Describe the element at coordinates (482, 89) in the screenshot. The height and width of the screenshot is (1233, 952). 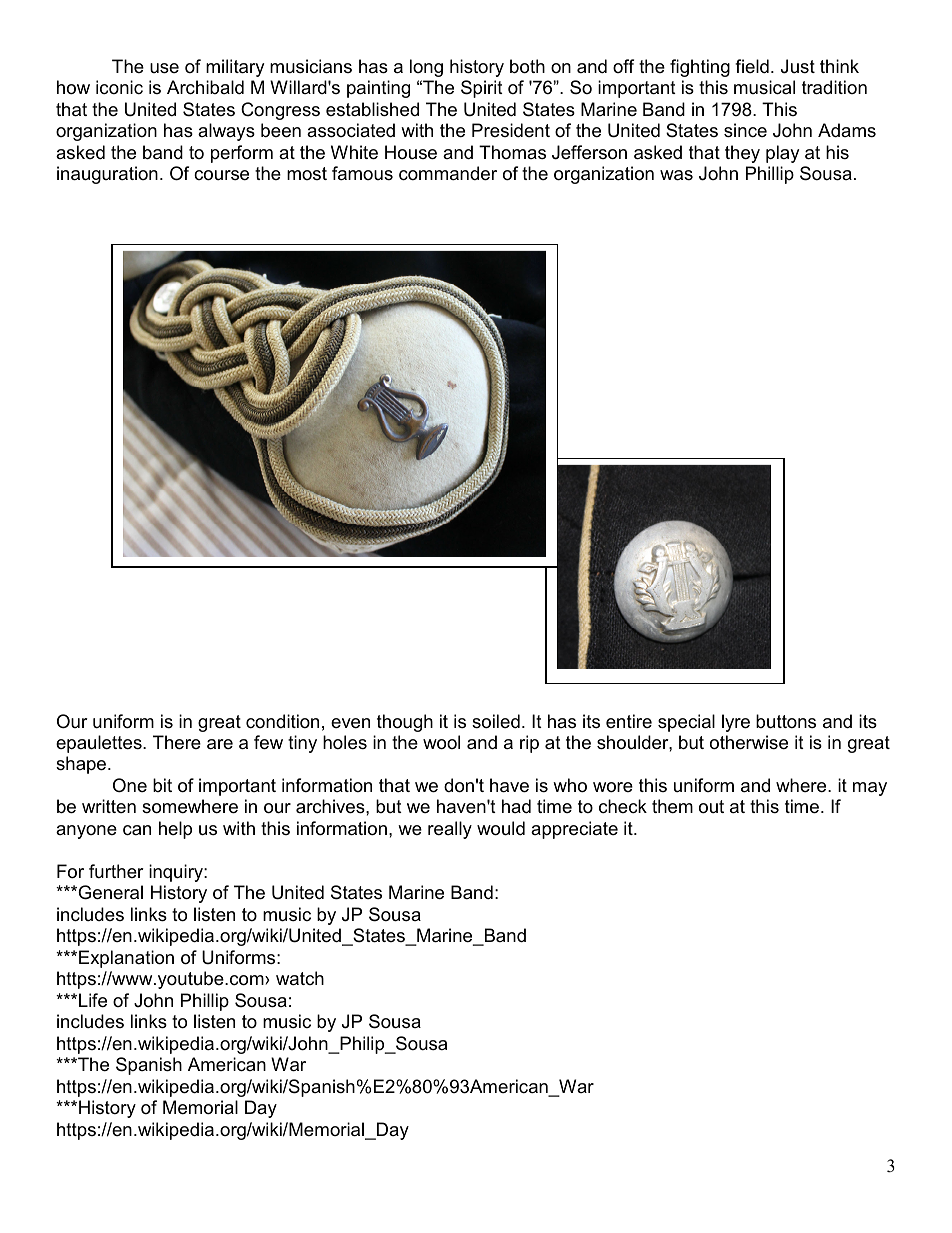
I see `Spirit` at that location.
